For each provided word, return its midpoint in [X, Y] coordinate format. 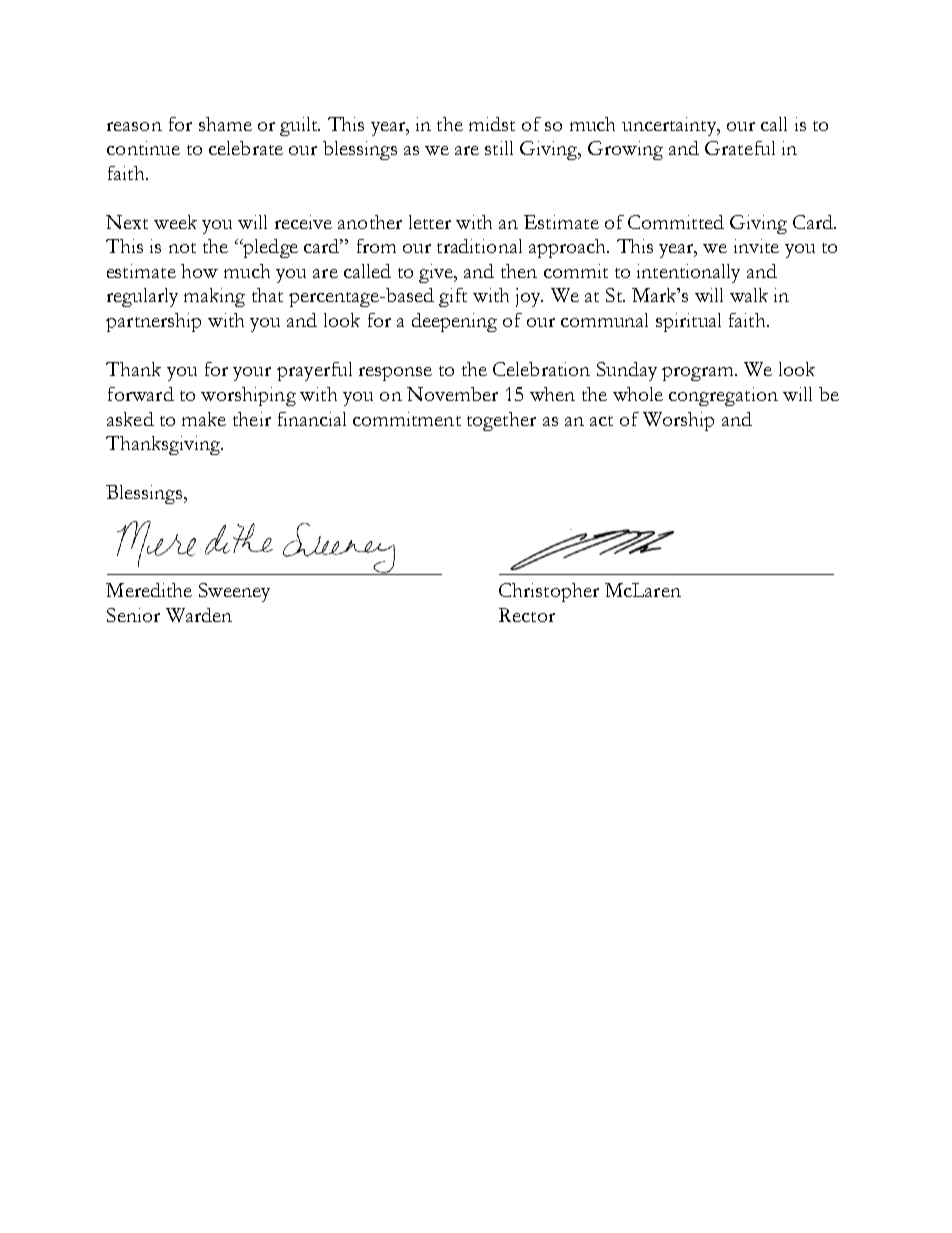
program [699, 374]
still [499, 148]
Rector [527, 615]
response [395, 374]
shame [225, 124]
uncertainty [670, 126]
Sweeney [234, 592]
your [252, 374]
